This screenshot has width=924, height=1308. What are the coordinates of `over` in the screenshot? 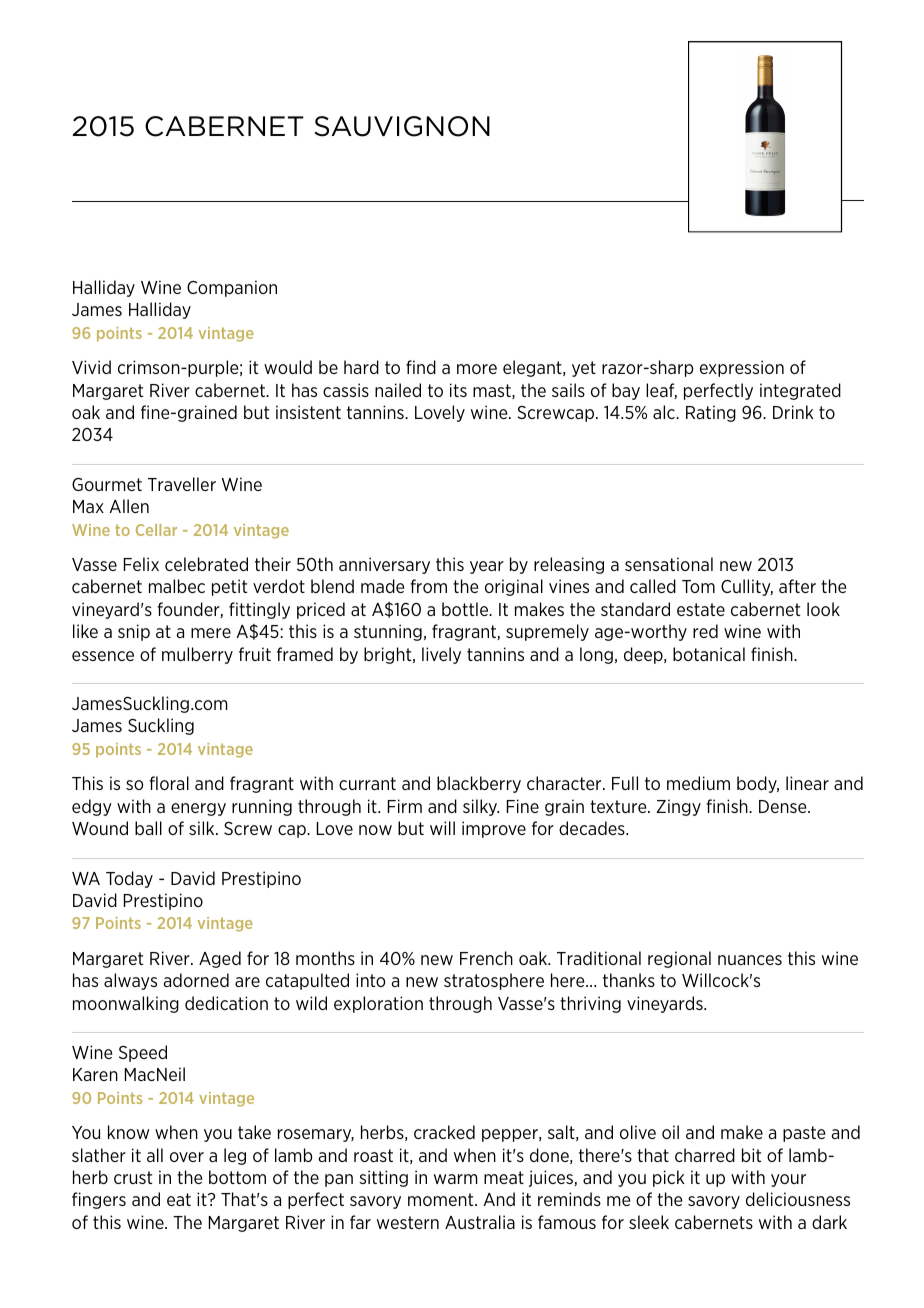 It's located at (187, 1157).
